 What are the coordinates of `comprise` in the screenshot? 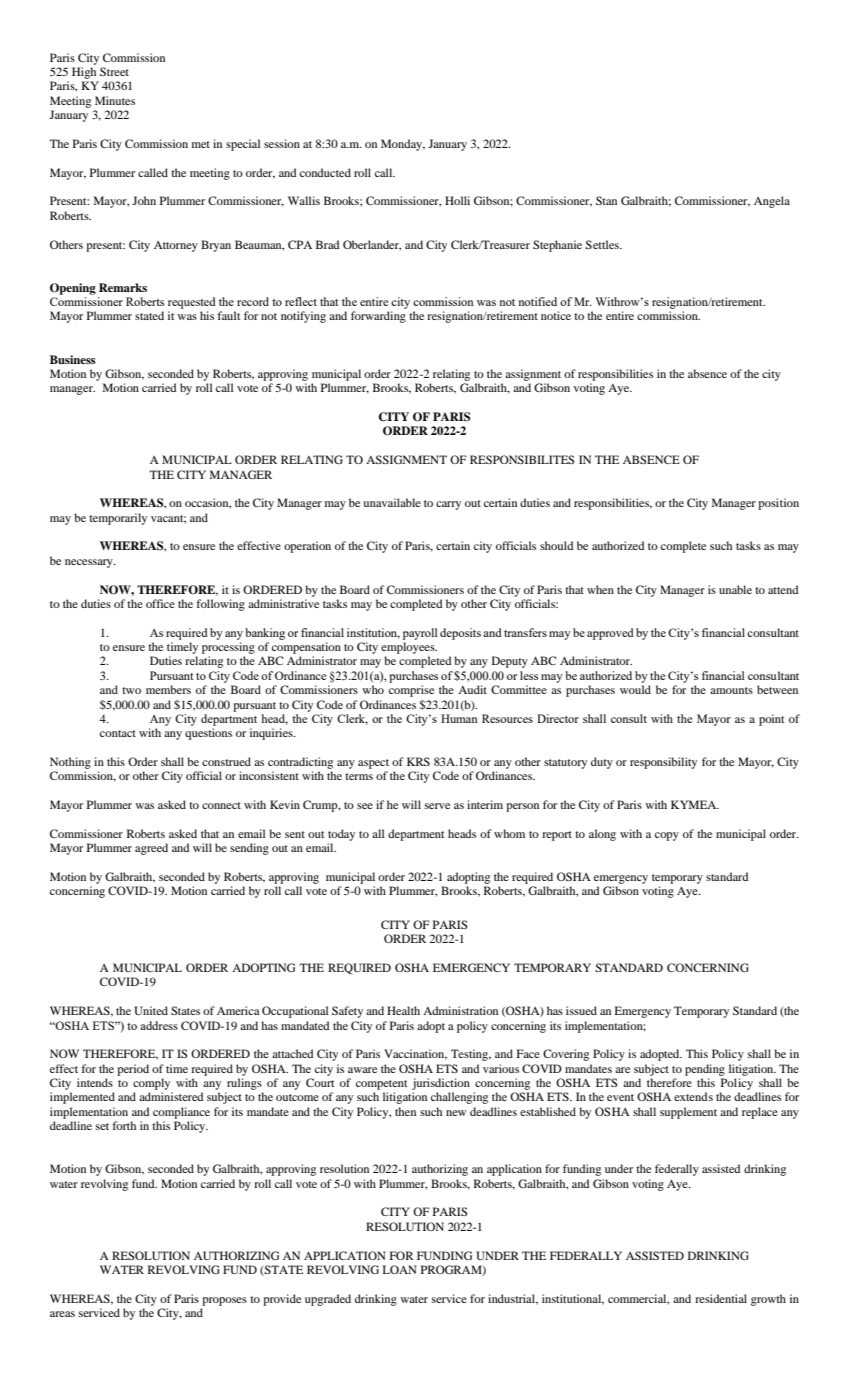 It's located at (411, 691).
